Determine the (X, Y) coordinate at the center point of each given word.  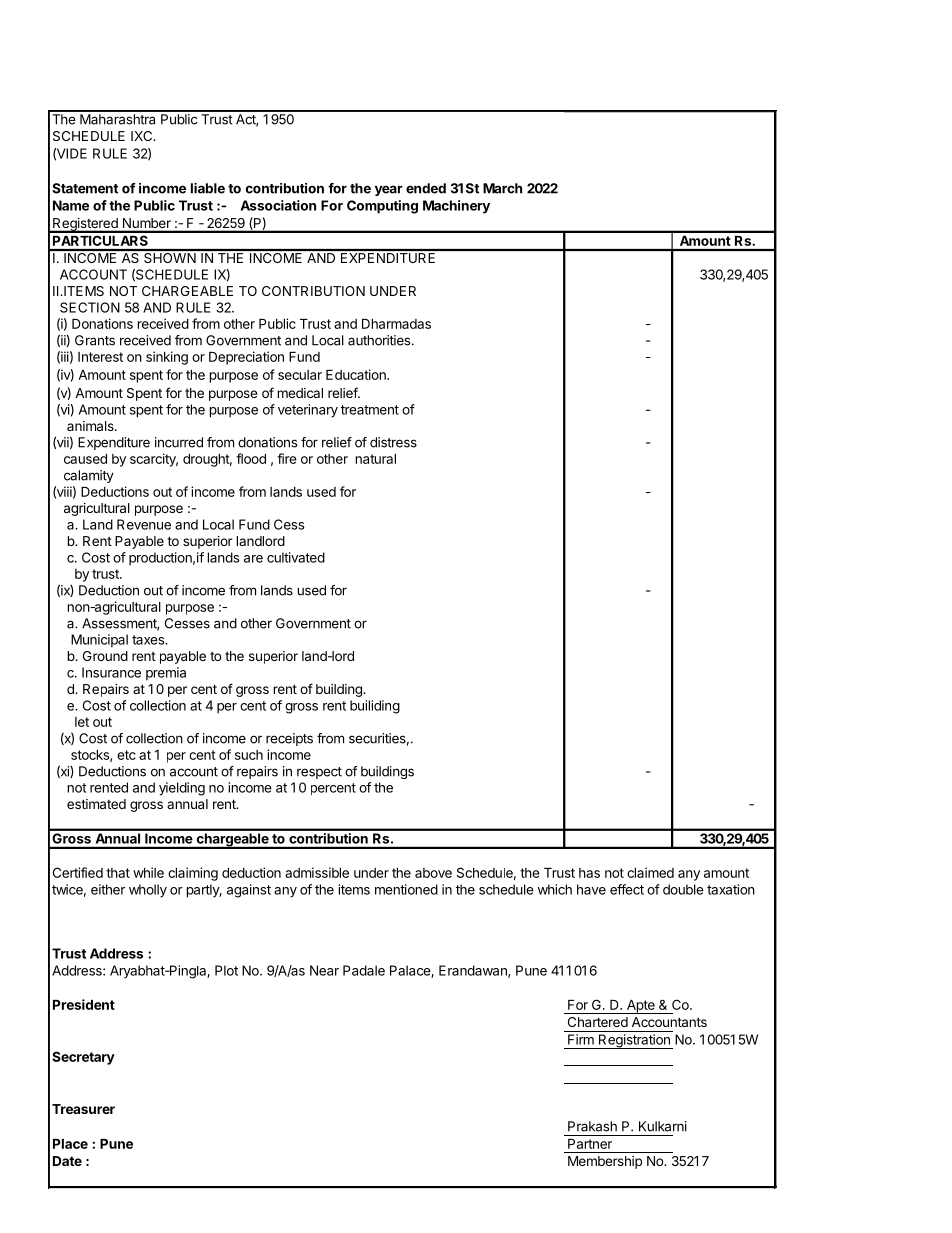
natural (375, 459)
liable (208, 188)
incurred (179, 442)
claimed (650, 872)
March (502, 188)
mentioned (406, 889)
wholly (148, 891)
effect (627, 889)
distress (393, 442)
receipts (289, 739)
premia (166, 674)
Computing (382, 207)
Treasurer (83, 1109)
